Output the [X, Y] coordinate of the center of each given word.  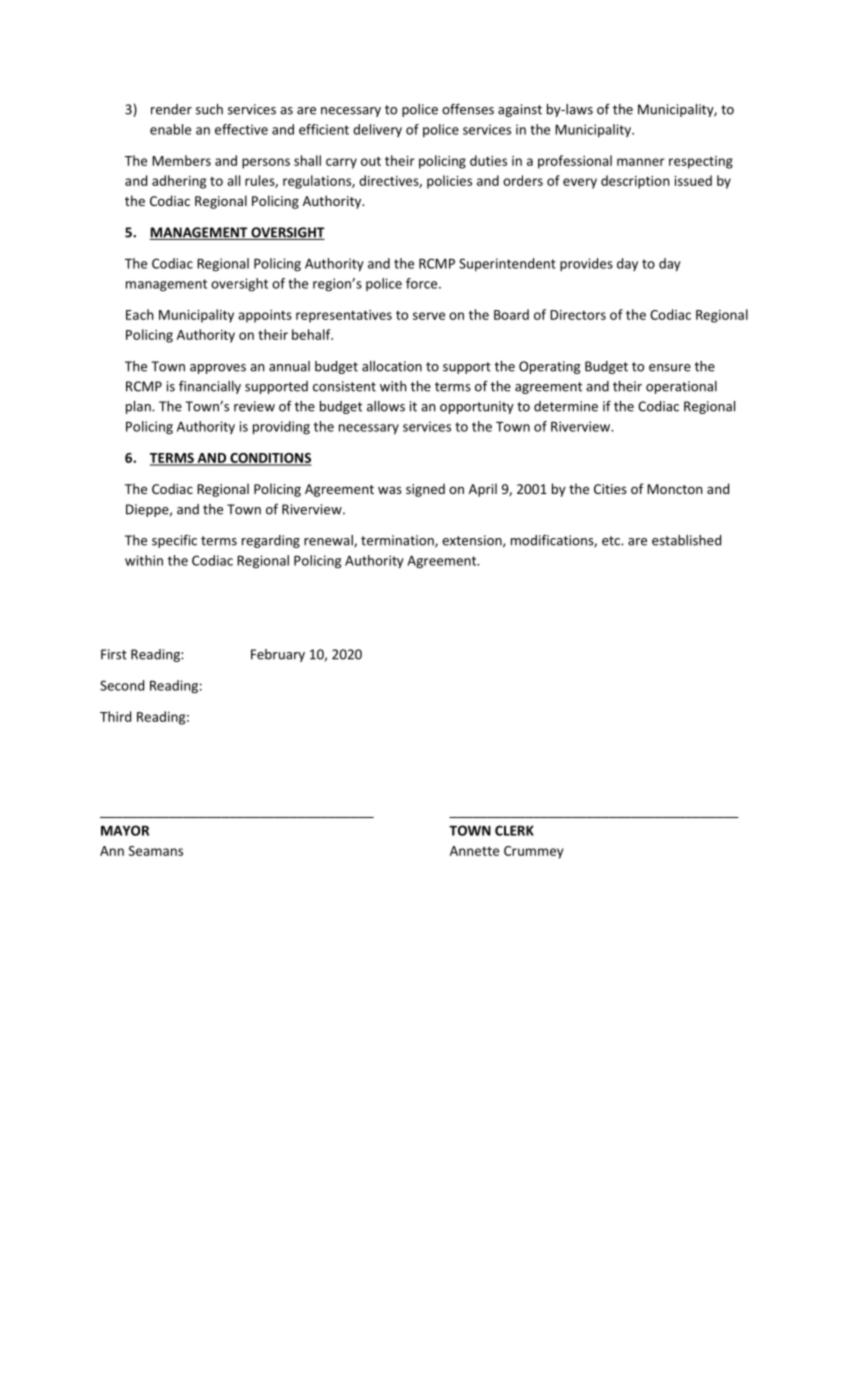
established [686, 540]
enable [170, 129]
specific [174, 541]
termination [398, 541]
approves [218, 369]
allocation [392, 366]
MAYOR [125, 830]
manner [641, 162]
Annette [474, 851]
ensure [670, 368]
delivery [377, 130]
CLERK [514, 830]
